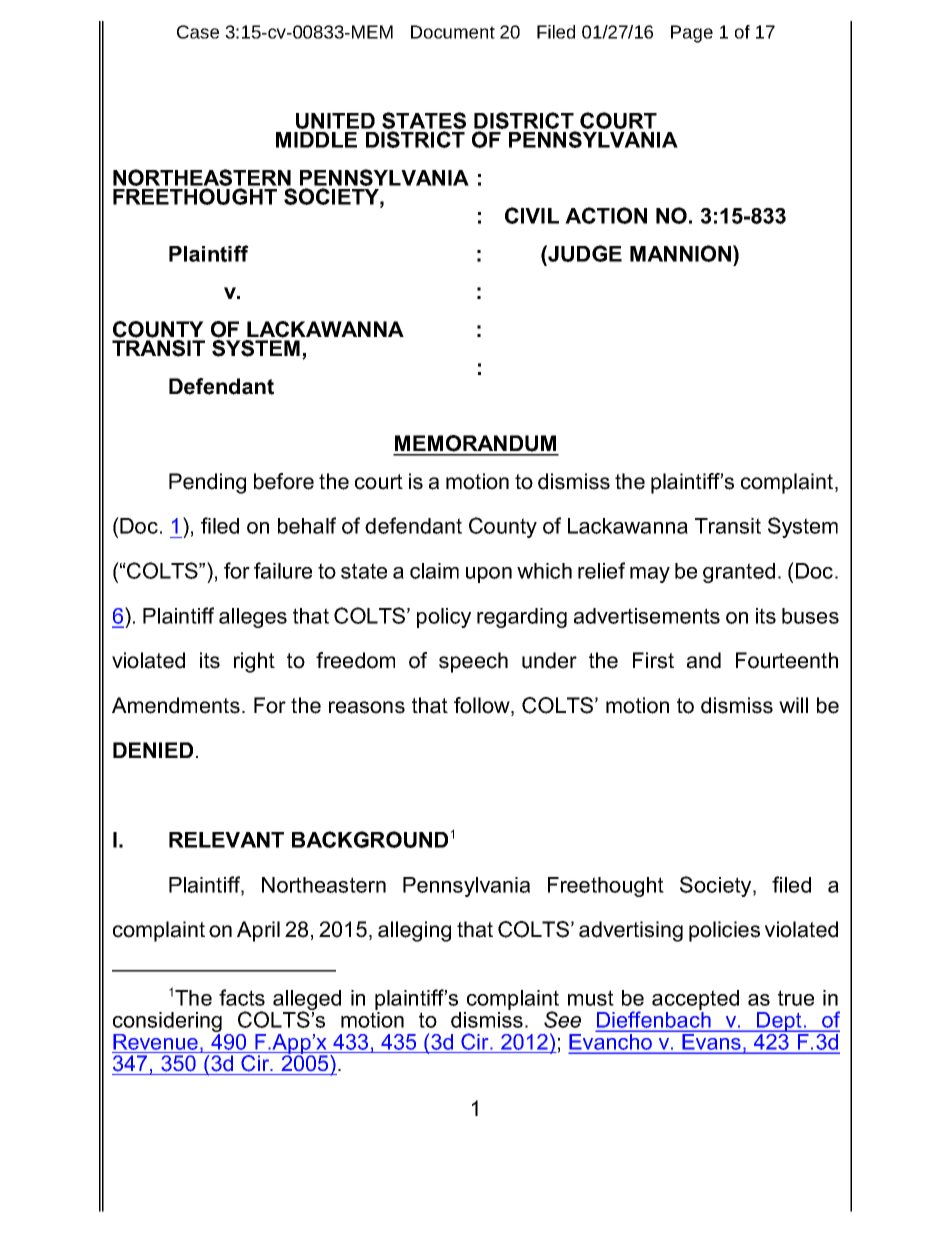 The height and width of the screenshot is (1233, 952). I want to click on MIDDLE, so click(316, 140).
